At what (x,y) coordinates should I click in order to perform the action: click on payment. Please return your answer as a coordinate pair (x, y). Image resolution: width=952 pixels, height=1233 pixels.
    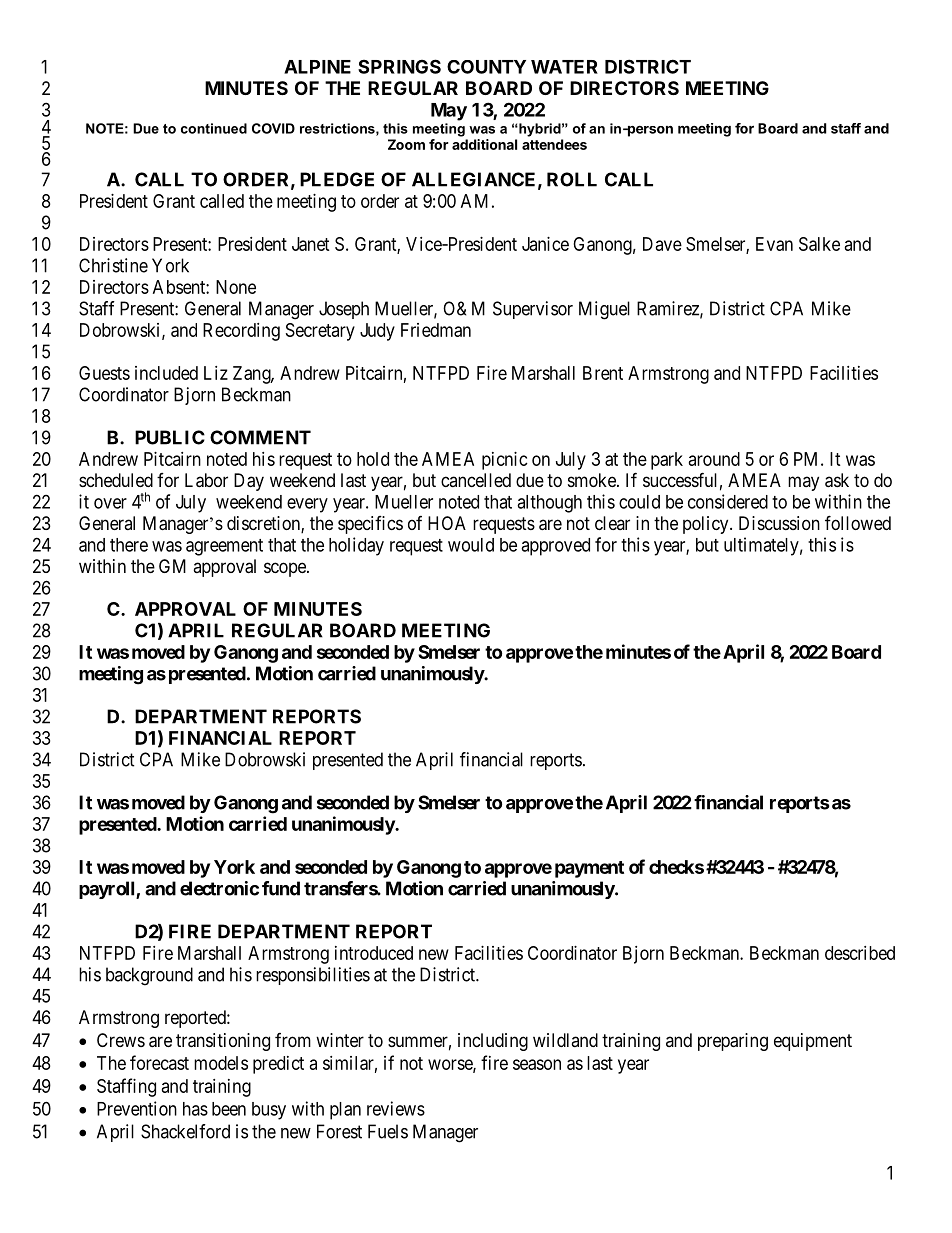
    Looking at the image, I should click on (589, 869).
